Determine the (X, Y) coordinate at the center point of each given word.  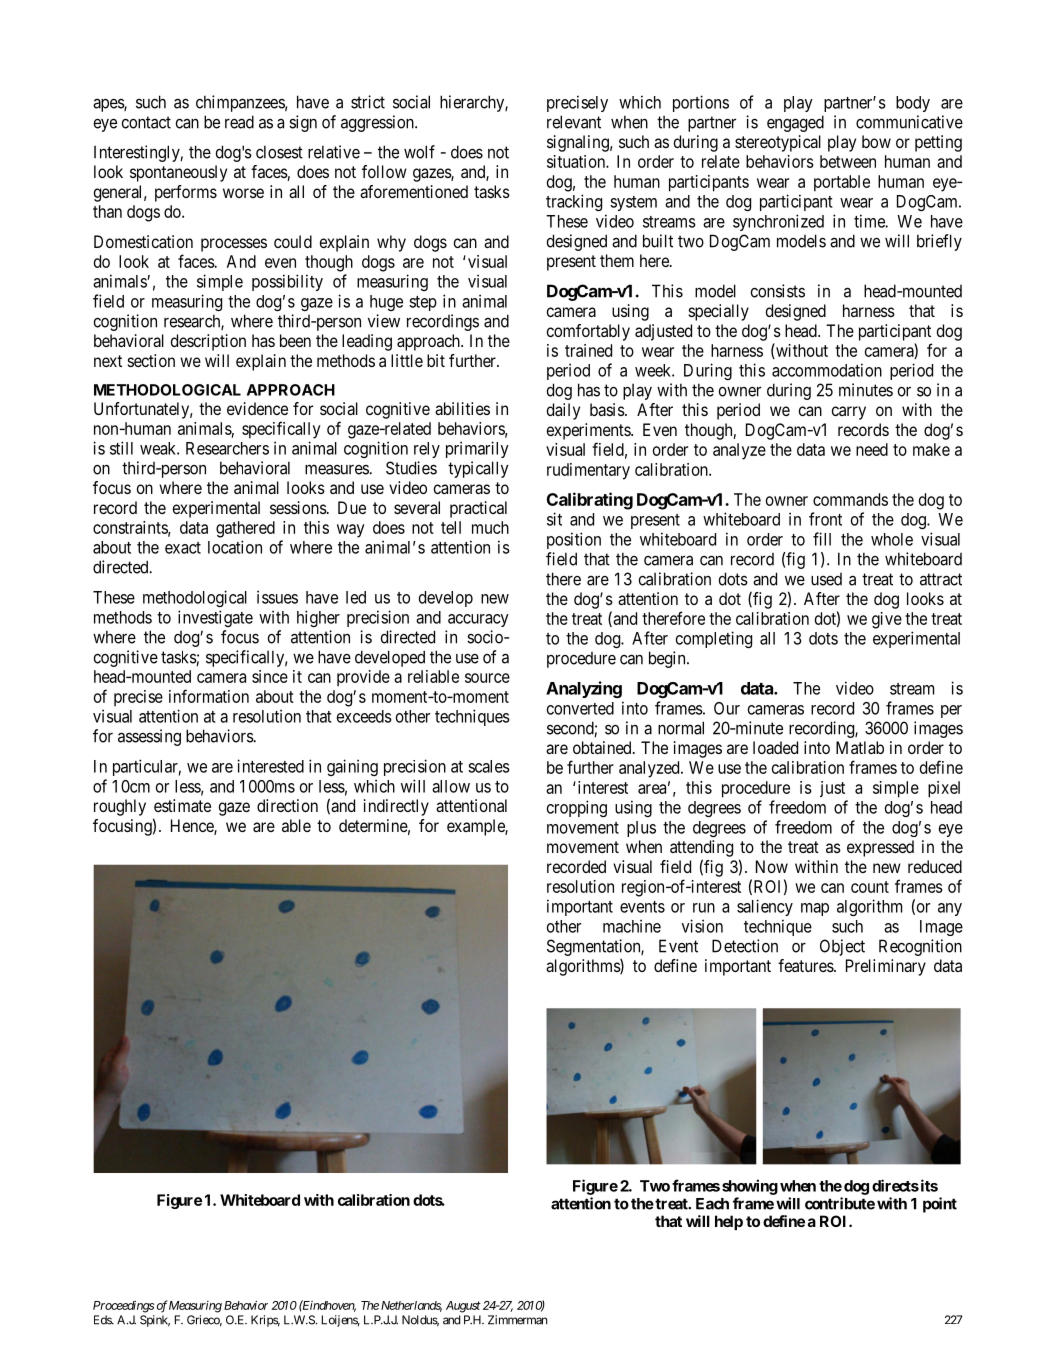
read (239, 122)
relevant (574, 122)
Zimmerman (518, 1320)
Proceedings (124, 1306)
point (940, 1205)
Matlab (860, 747)
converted (580, 708)
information (209, 696)
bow (876, 141)
